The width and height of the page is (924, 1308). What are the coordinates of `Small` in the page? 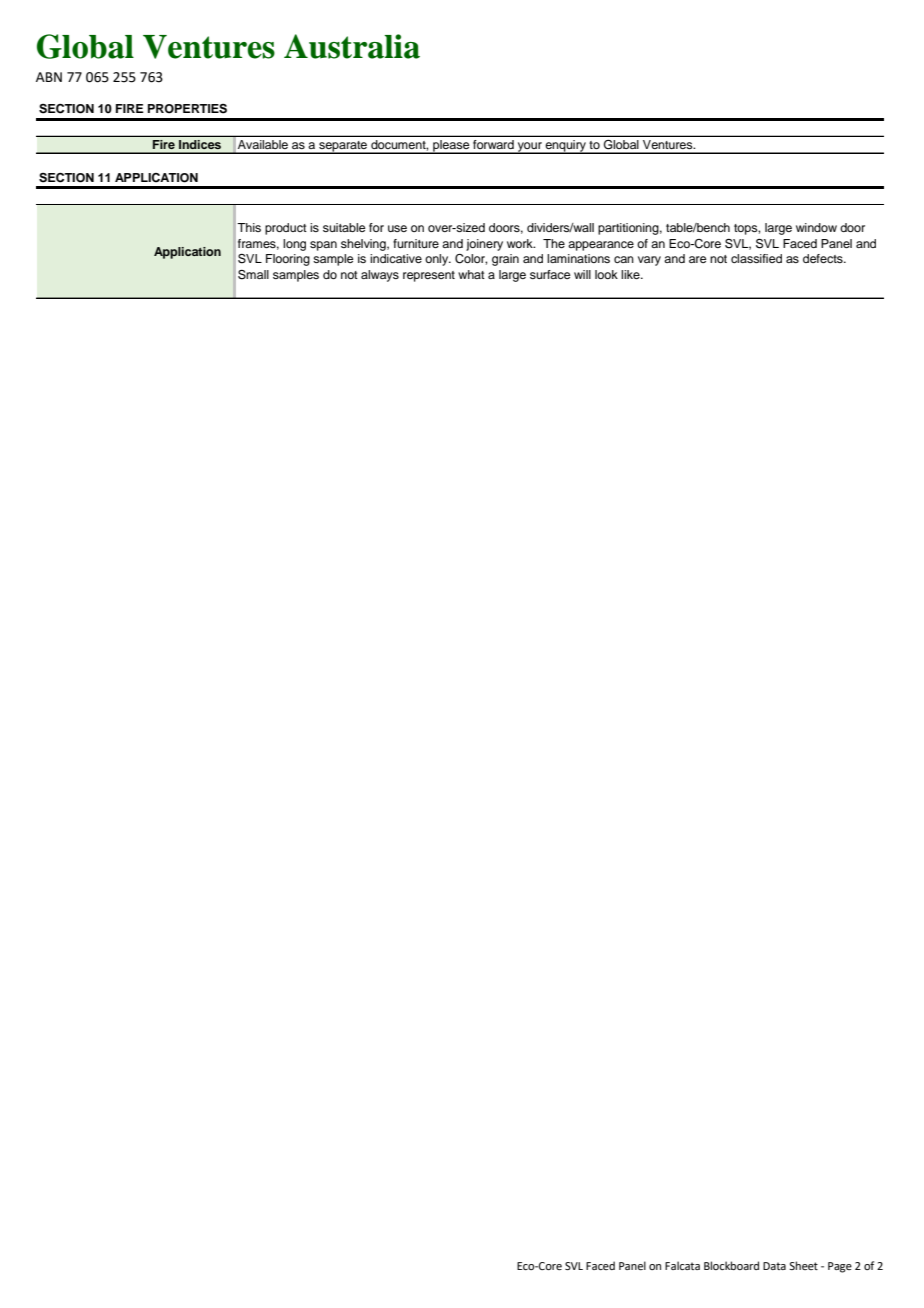 It's located at (253, 275).
